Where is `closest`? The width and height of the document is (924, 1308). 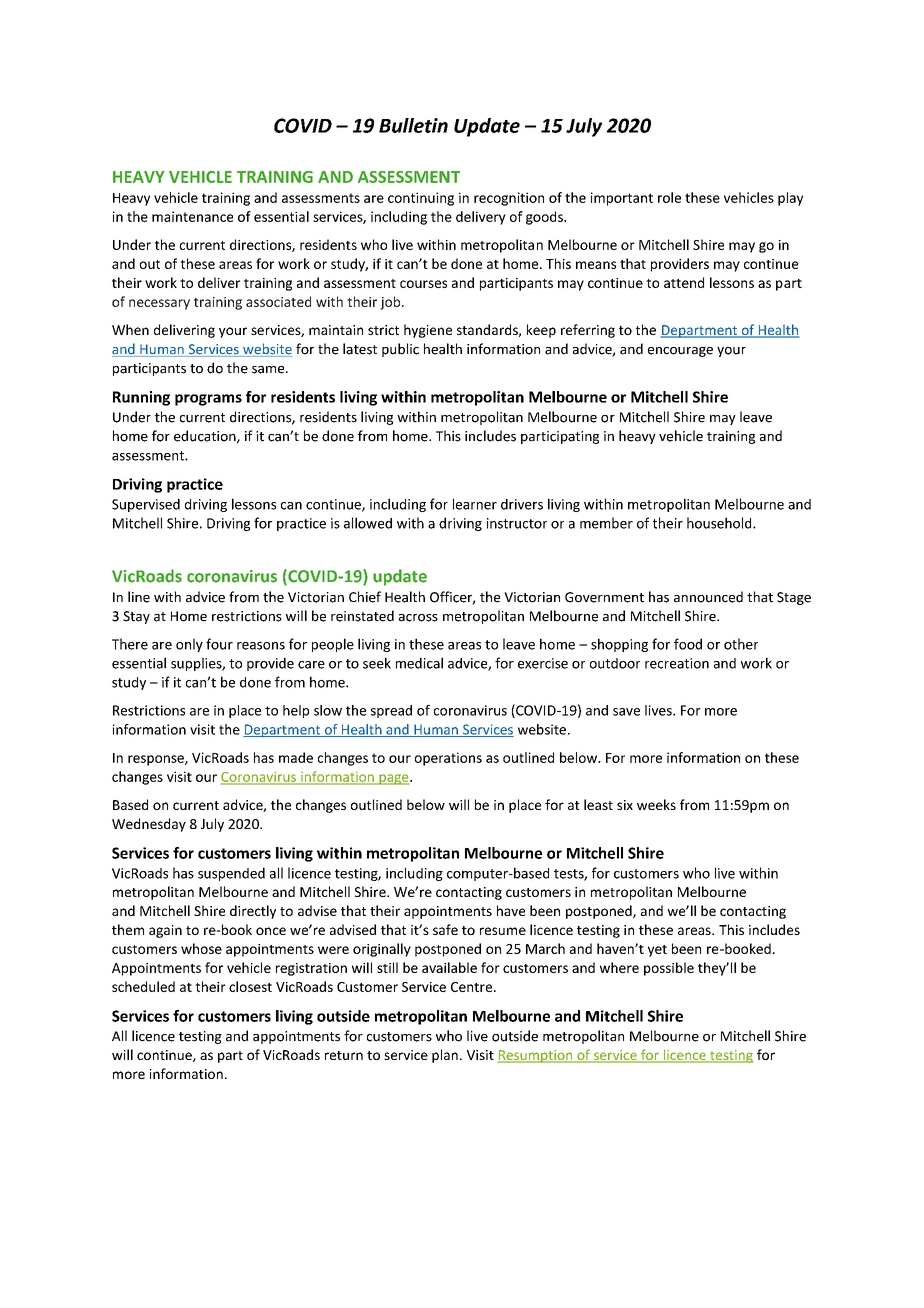 closest is located at coordinates (250, 986).
